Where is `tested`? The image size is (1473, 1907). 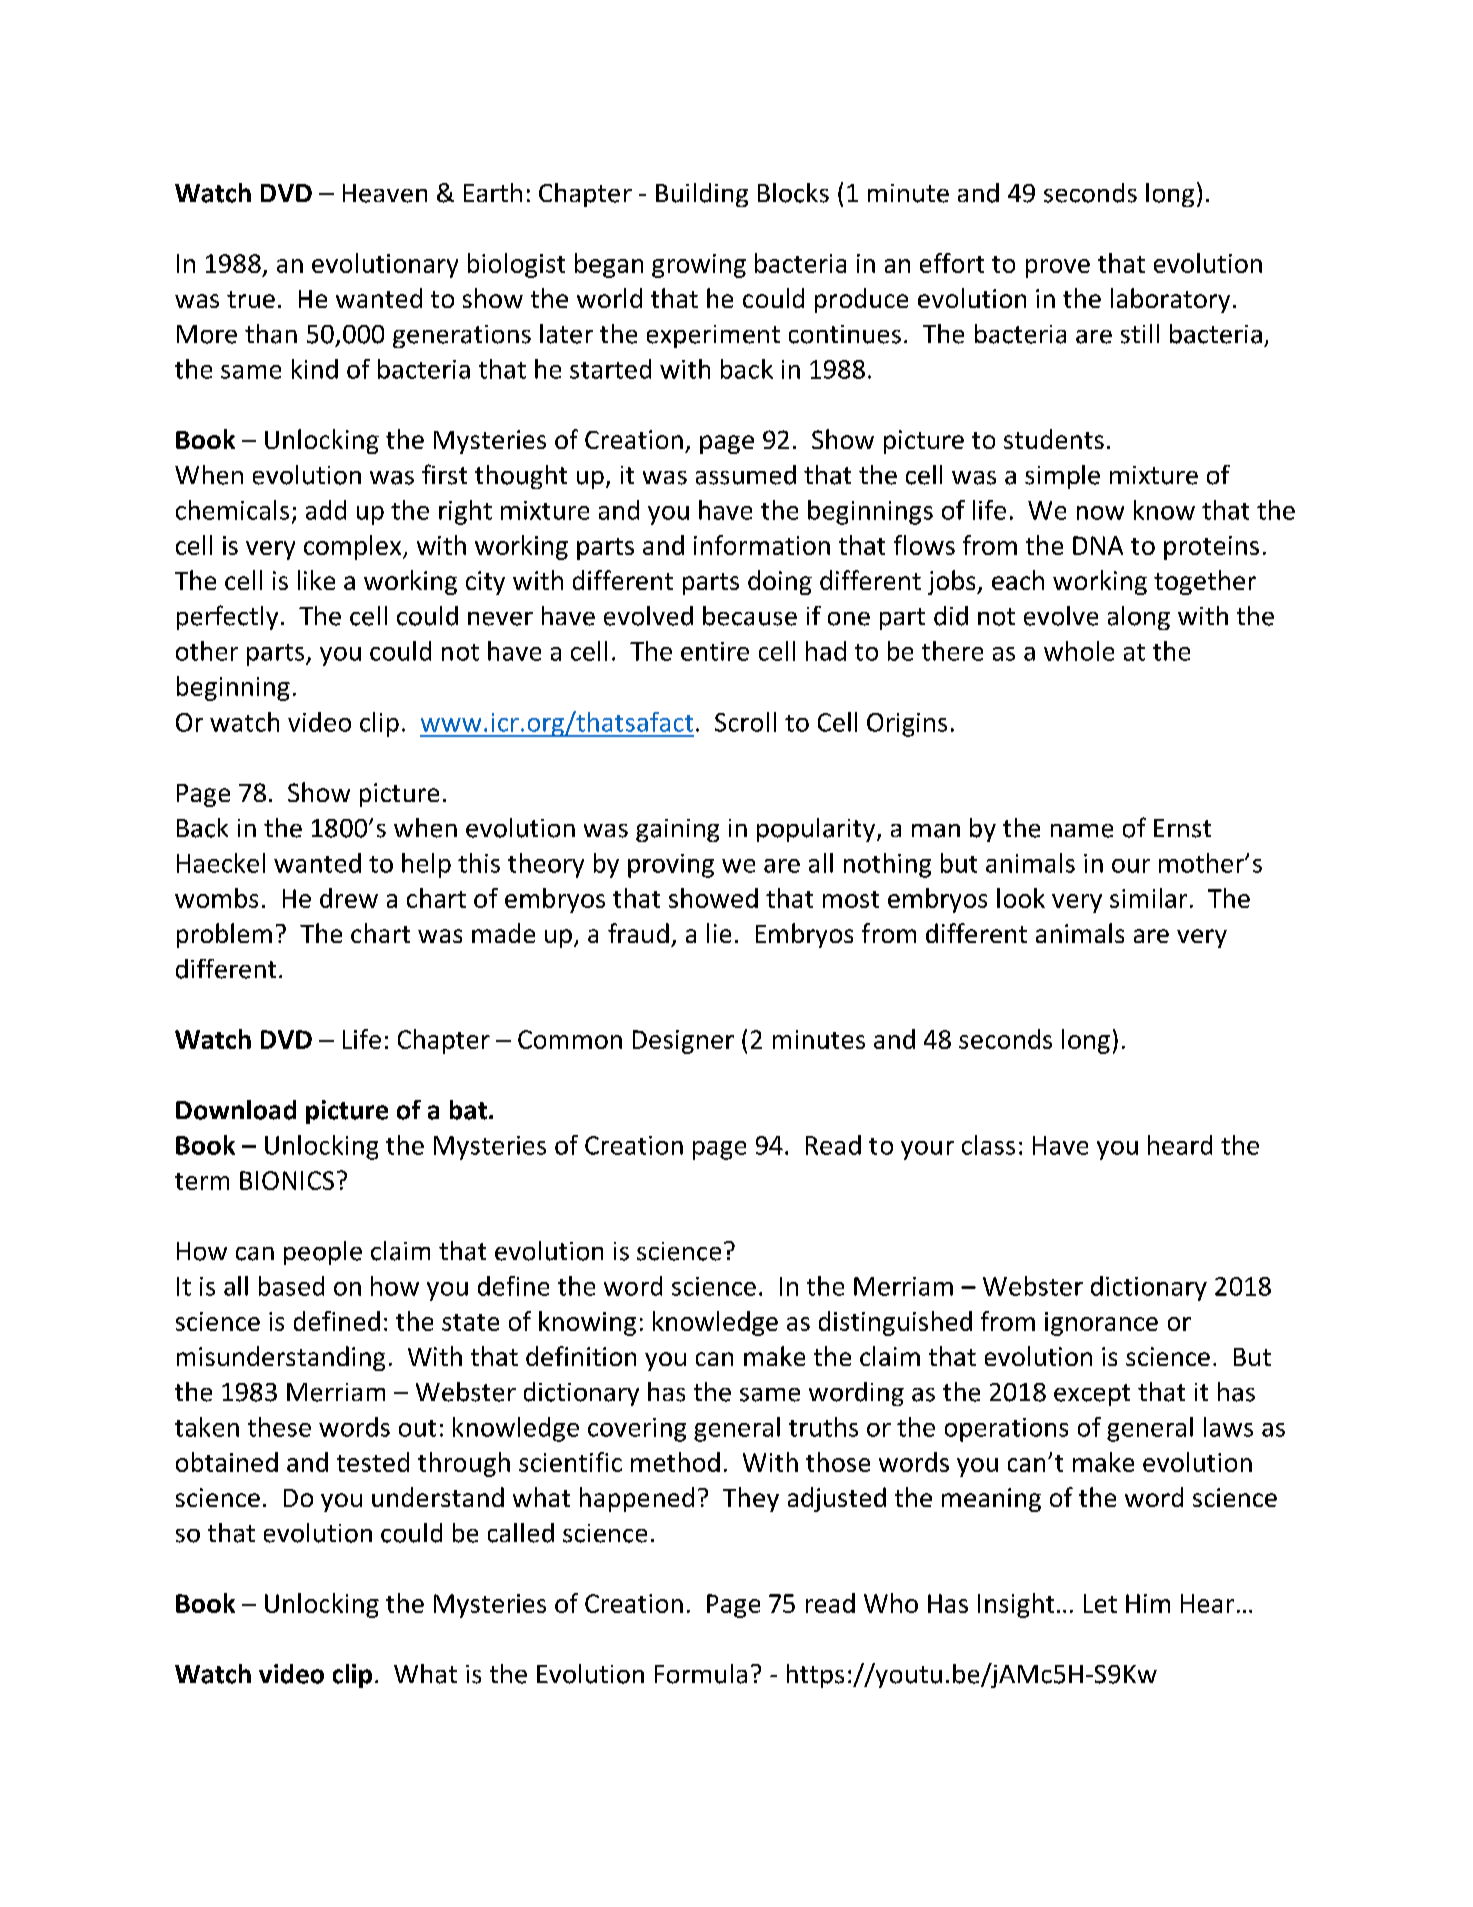 tested is located at coordinates (373, 1462).
